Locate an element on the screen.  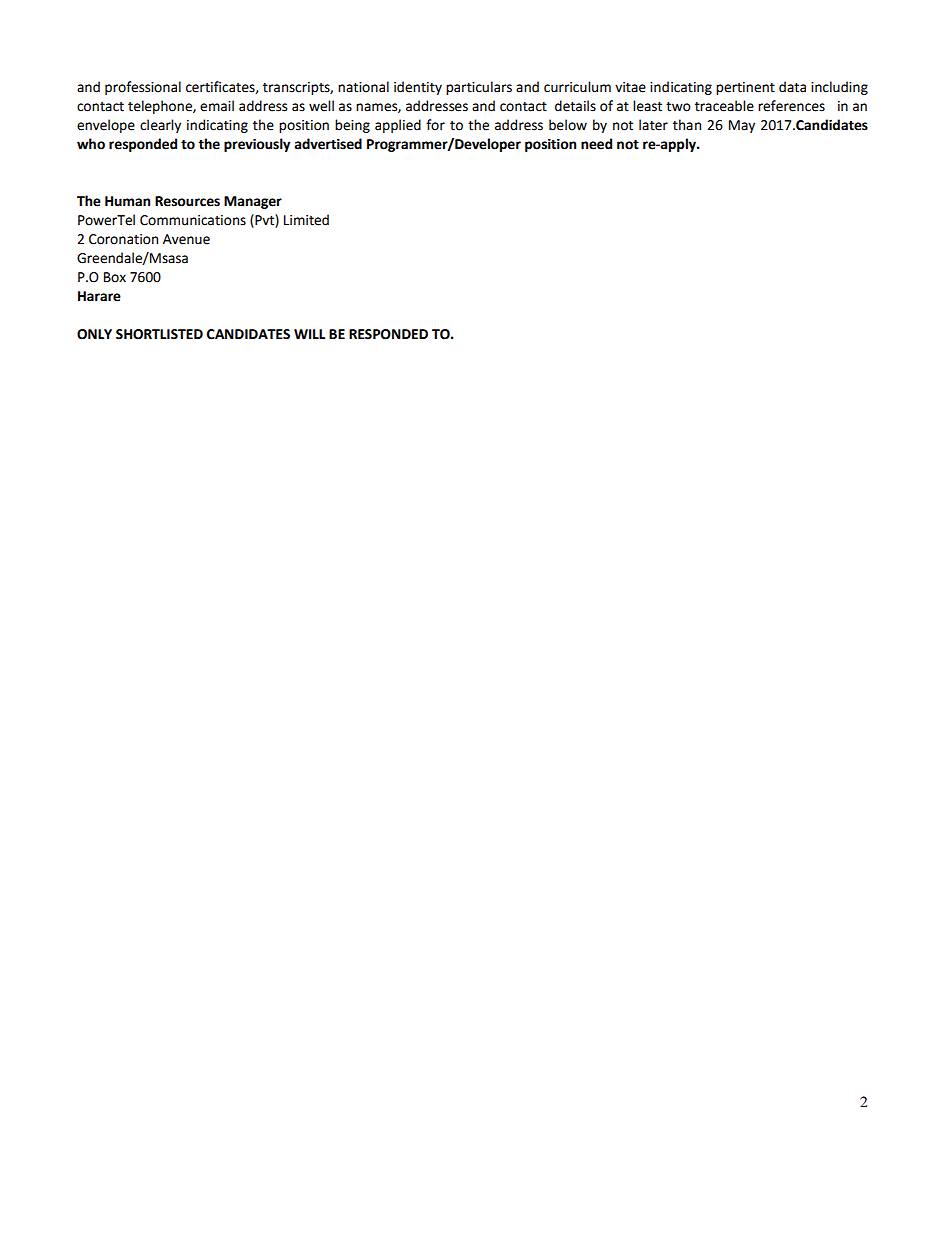
Resources is located at coordinates (187, 201).
